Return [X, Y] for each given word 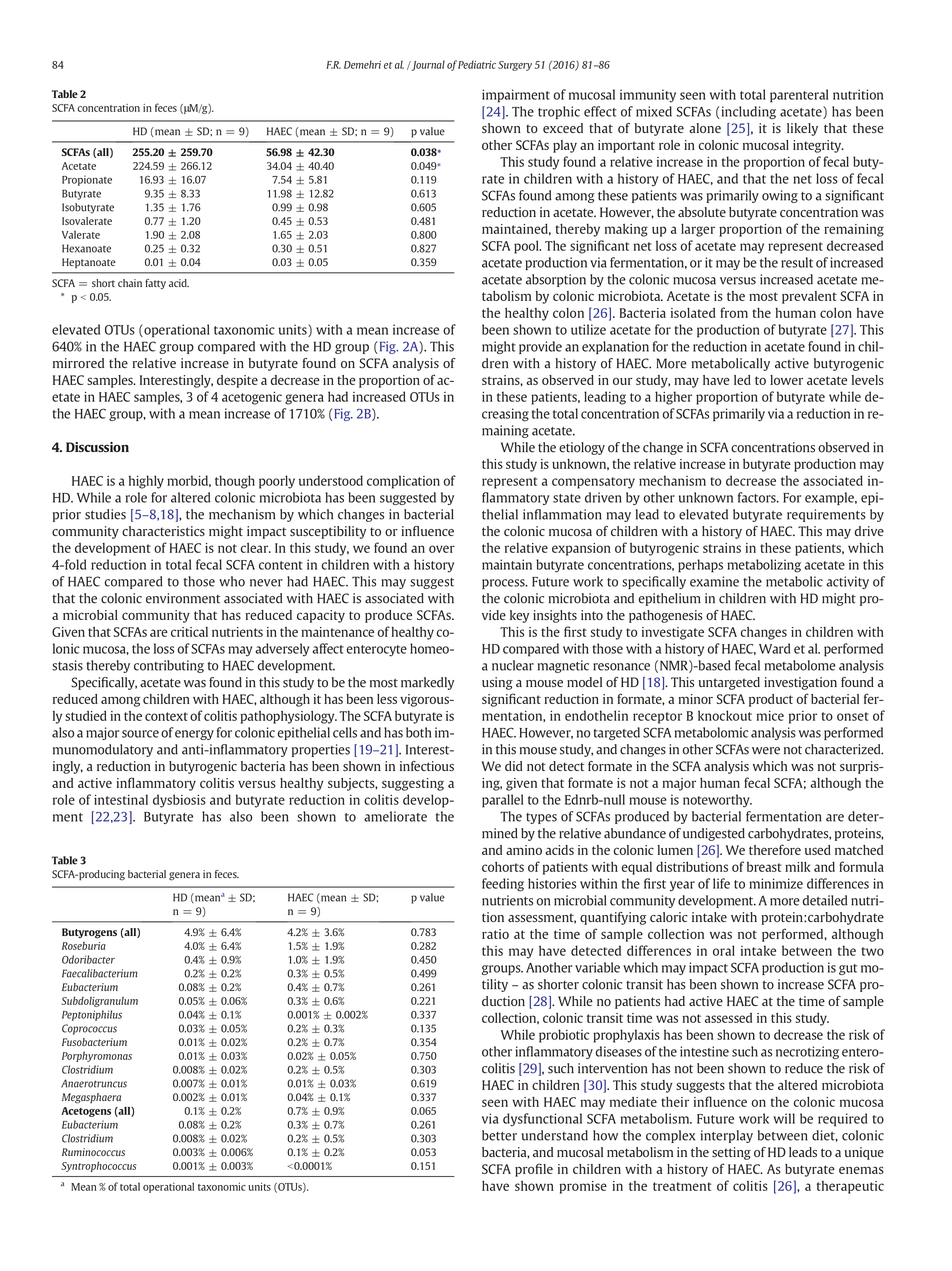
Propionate [87, 180]
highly [146, 482]
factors [758, 497]
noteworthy [717, 801]
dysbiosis [179, 801]
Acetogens [86, 1112]
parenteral [799, 96]
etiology [582, 448]
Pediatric [477, 64]
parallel [502, 801]
